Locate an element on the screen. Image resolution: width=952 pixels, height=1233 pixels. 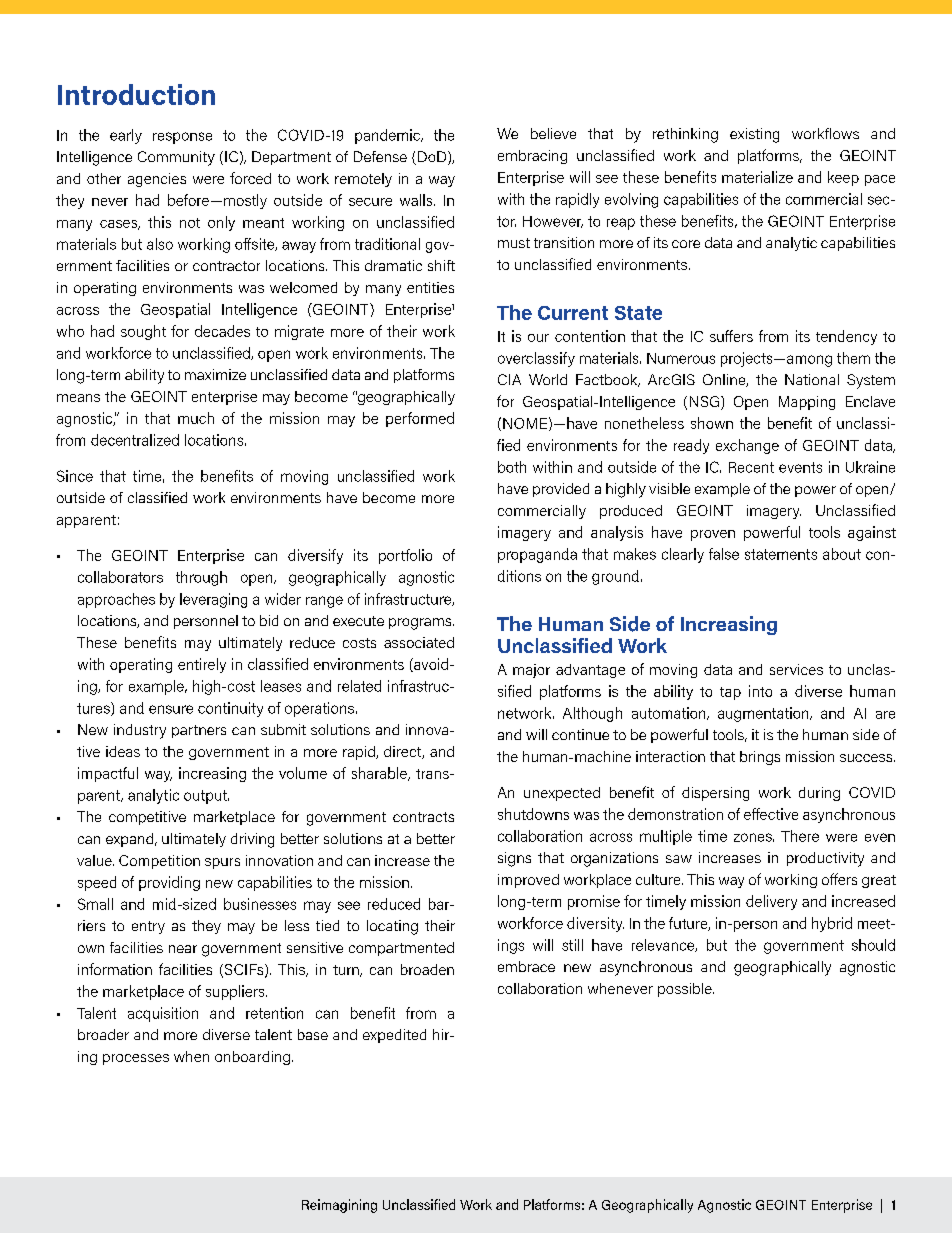
entry is located at coordinates (148, 927).
